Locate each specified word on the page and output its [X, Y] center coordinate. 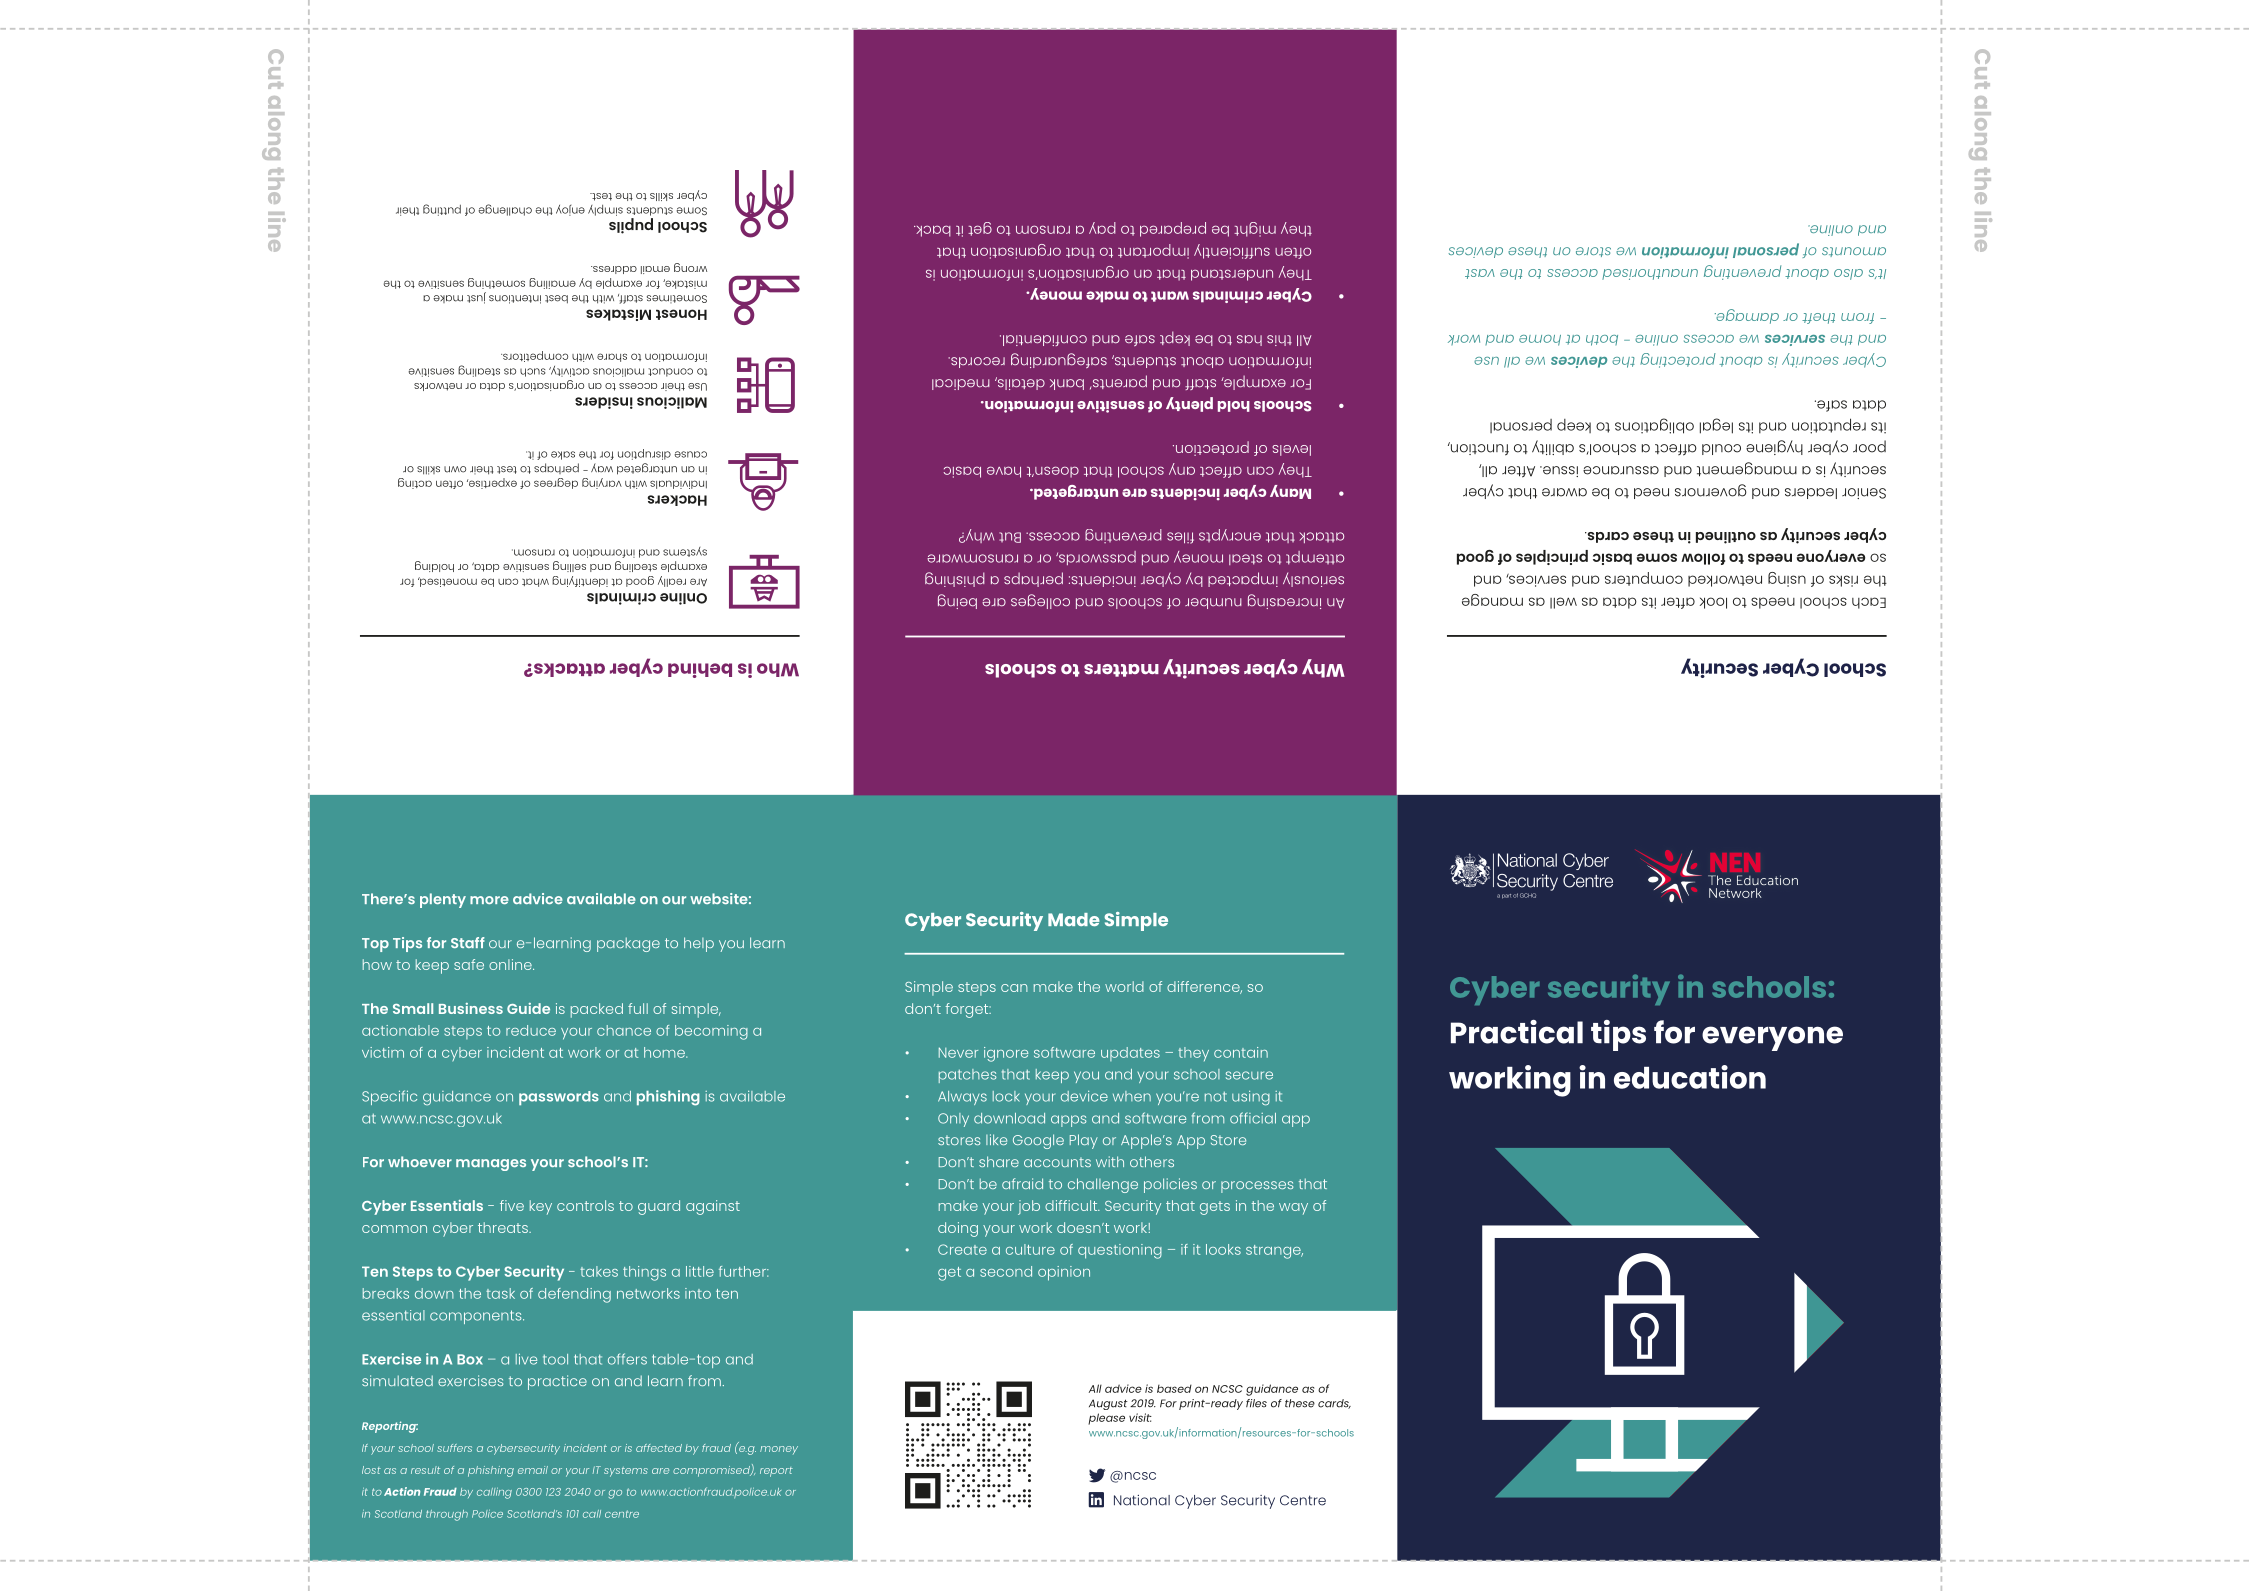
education [1690, 1077]
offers [627, 1359]
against [713, 1207]
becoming [711, 1032]
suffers [454, 1448]
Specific [389, 1097]
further [744, 1271]
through [447, 1515]
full [638, 1008]
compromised [712, 1471]
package [628, 944]
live [526, 1359]
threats [504, 1227]
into [698, 1293]
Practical [1517, 1032]
